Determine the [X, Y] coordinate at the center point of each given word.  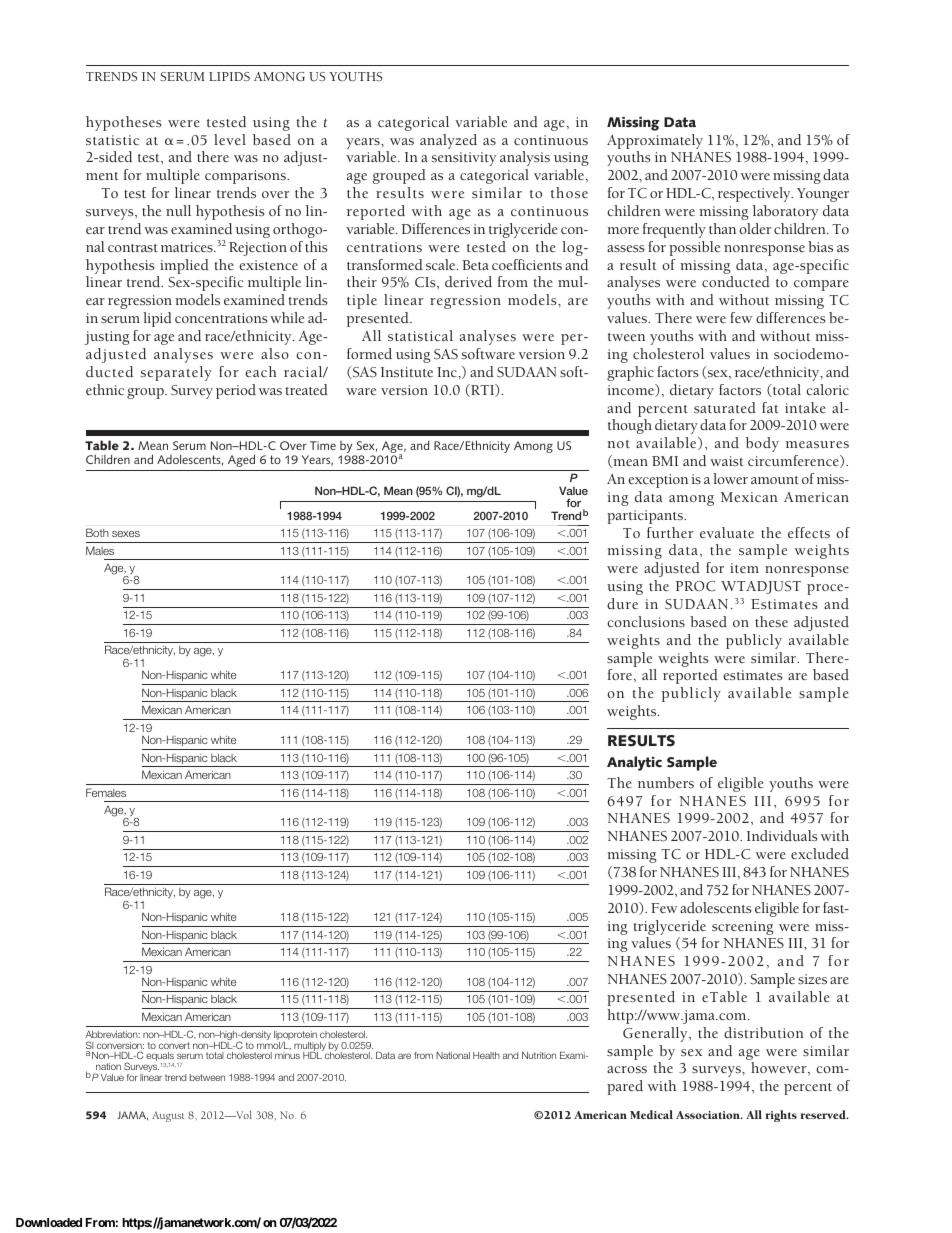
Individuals [782, 835]
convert [174, 1045]
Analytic [634, 763]
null [178, 210]
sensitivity [464, 159]
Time [323, 445]
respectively [755, 194]
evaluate [727, 532]
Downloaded [49, 1222]
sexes [126, 534]
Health [486, 1055]
